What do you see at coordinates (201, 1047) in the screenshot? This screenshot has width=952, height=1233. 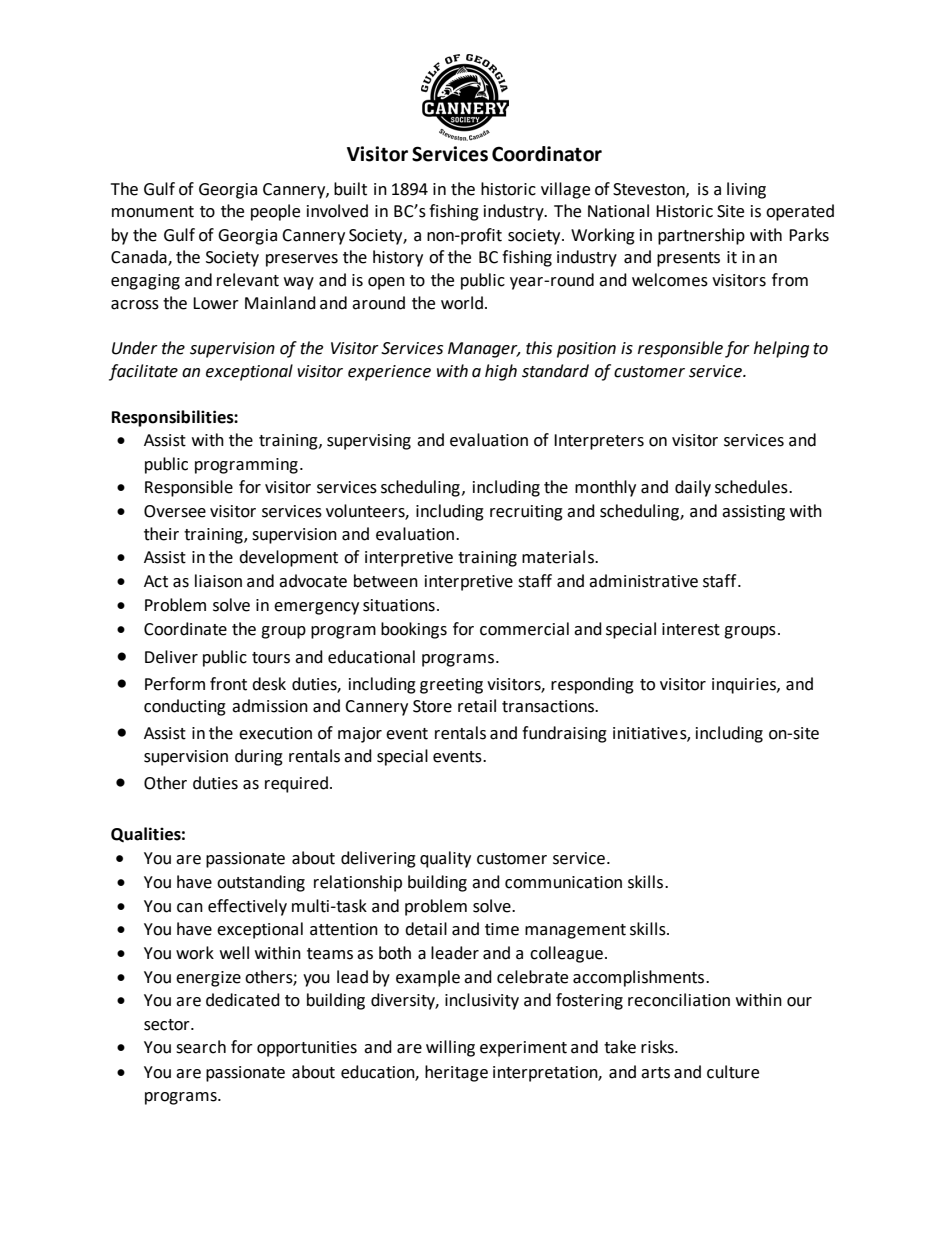 I see `search` at bounding box center [201, 1047].
